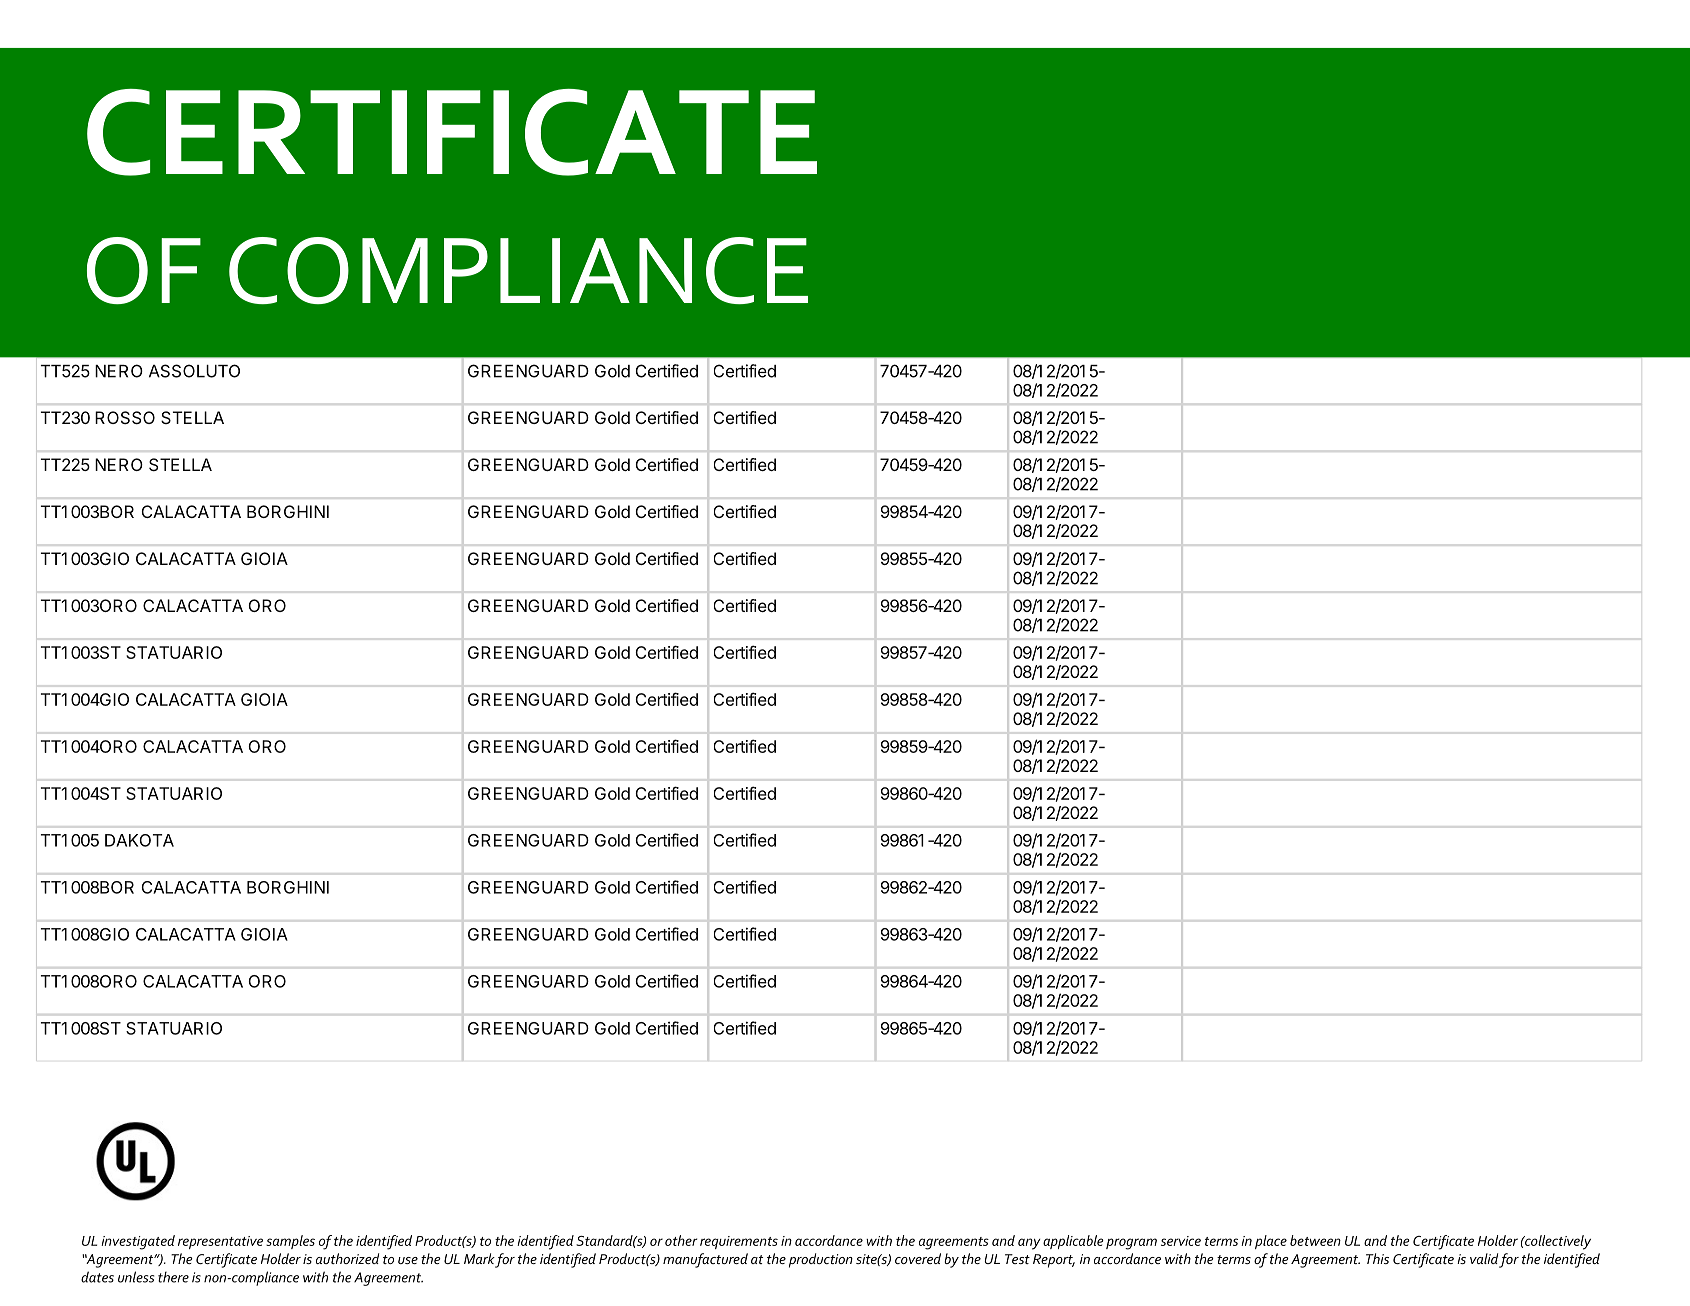 This screenshot has width=1690, height=1306. I want to click on requirements, so click(739, 1242).
